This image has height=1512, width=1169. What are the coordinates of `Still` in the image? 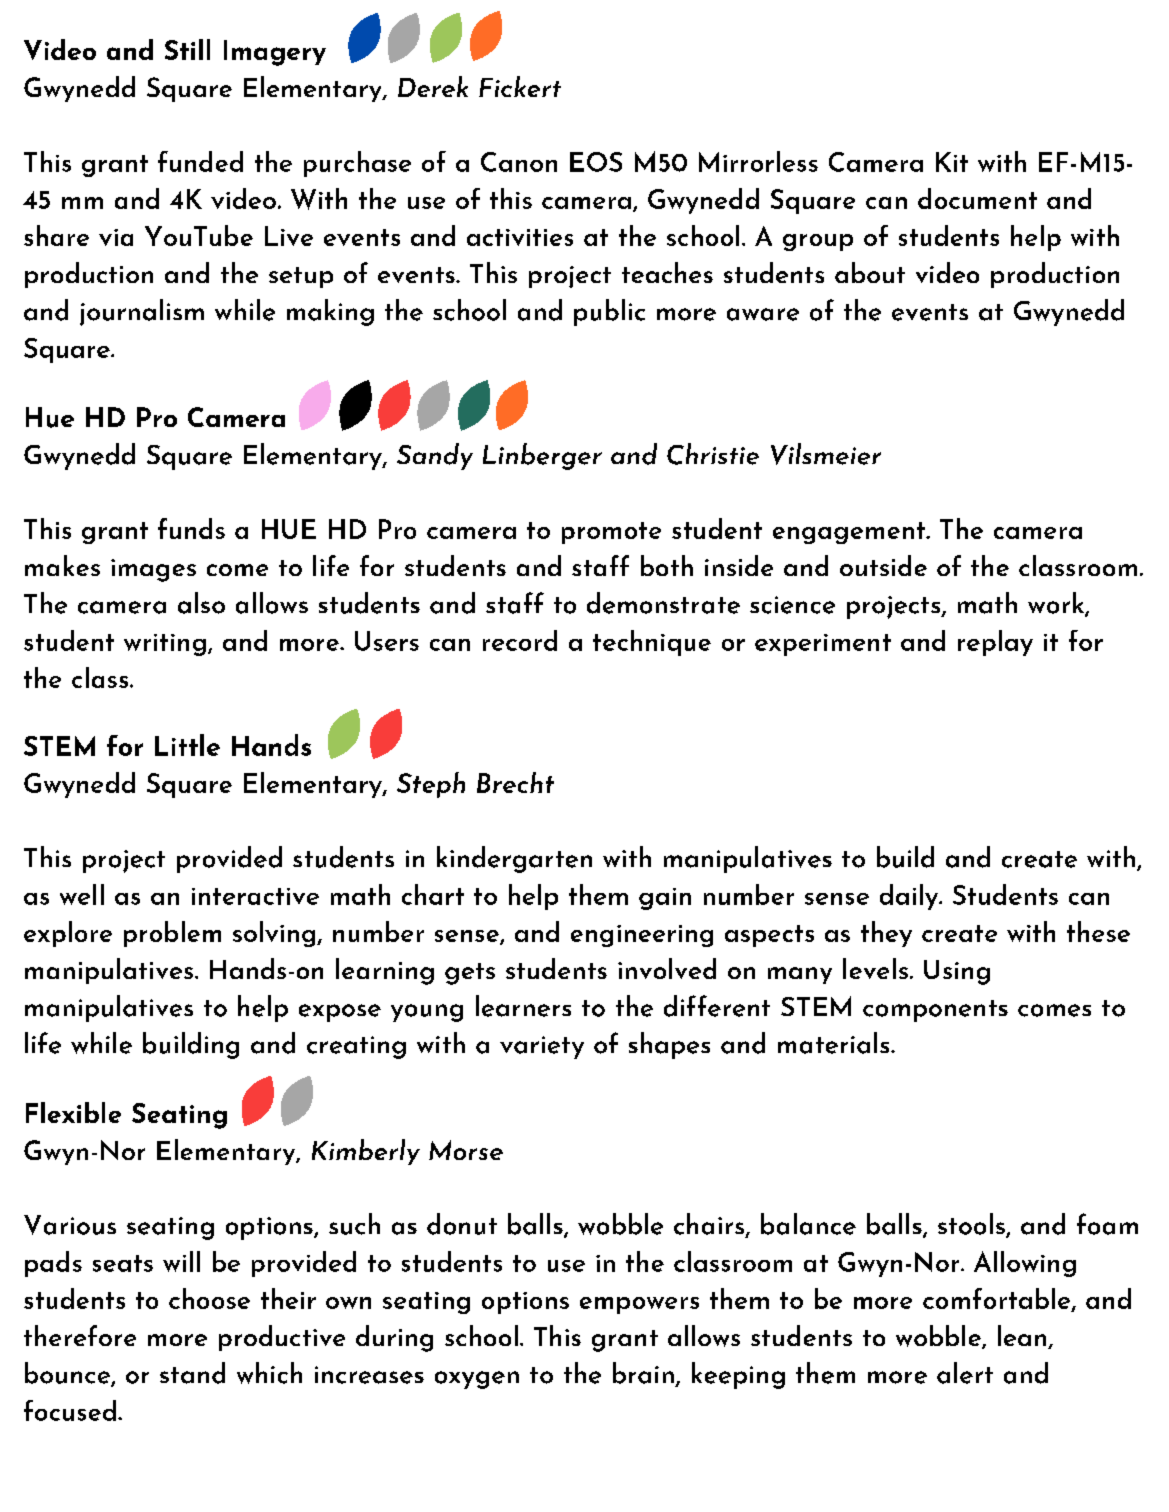 It's located at (187, 49).
